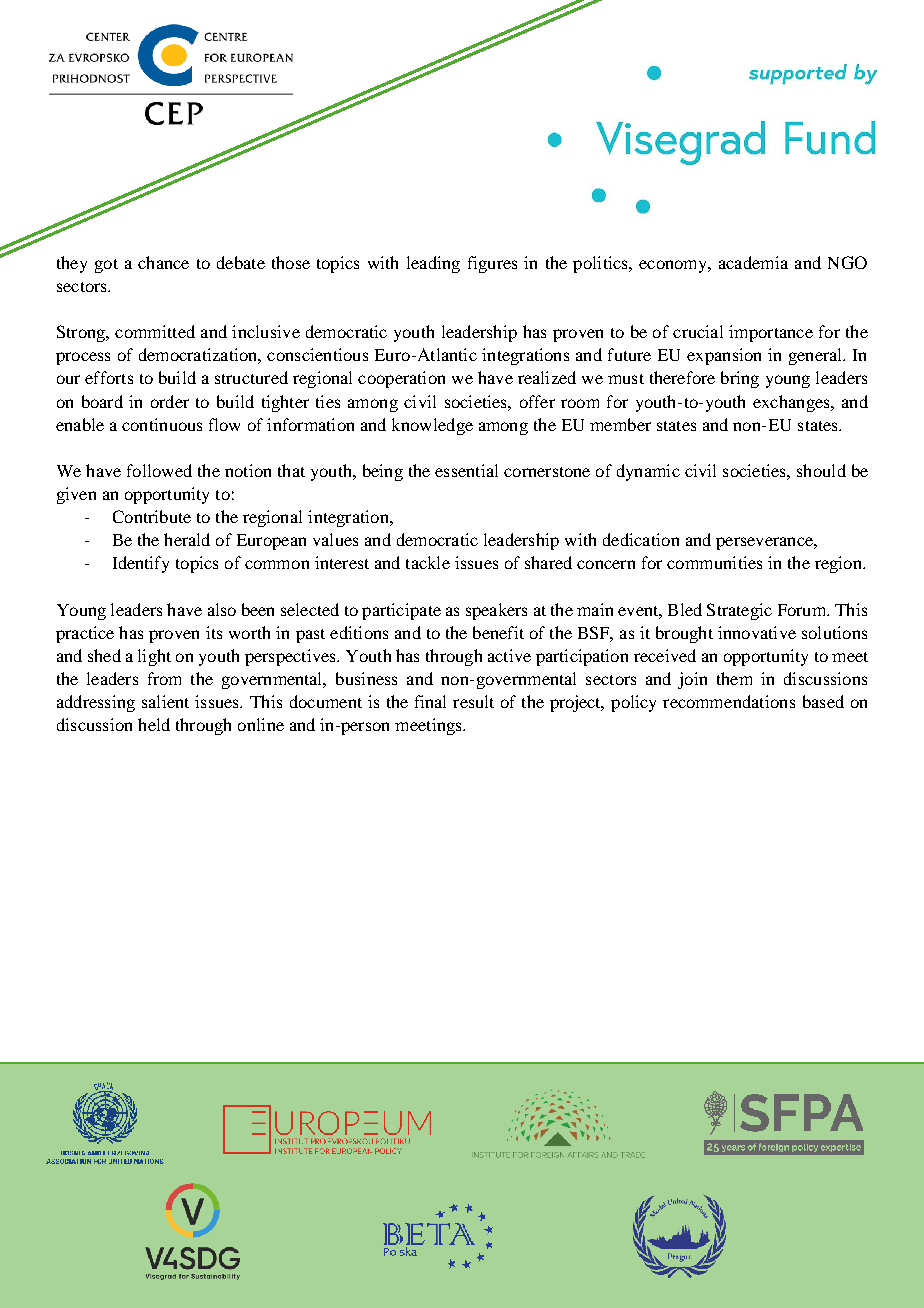  I want to click on essential, so click(466, 470).
